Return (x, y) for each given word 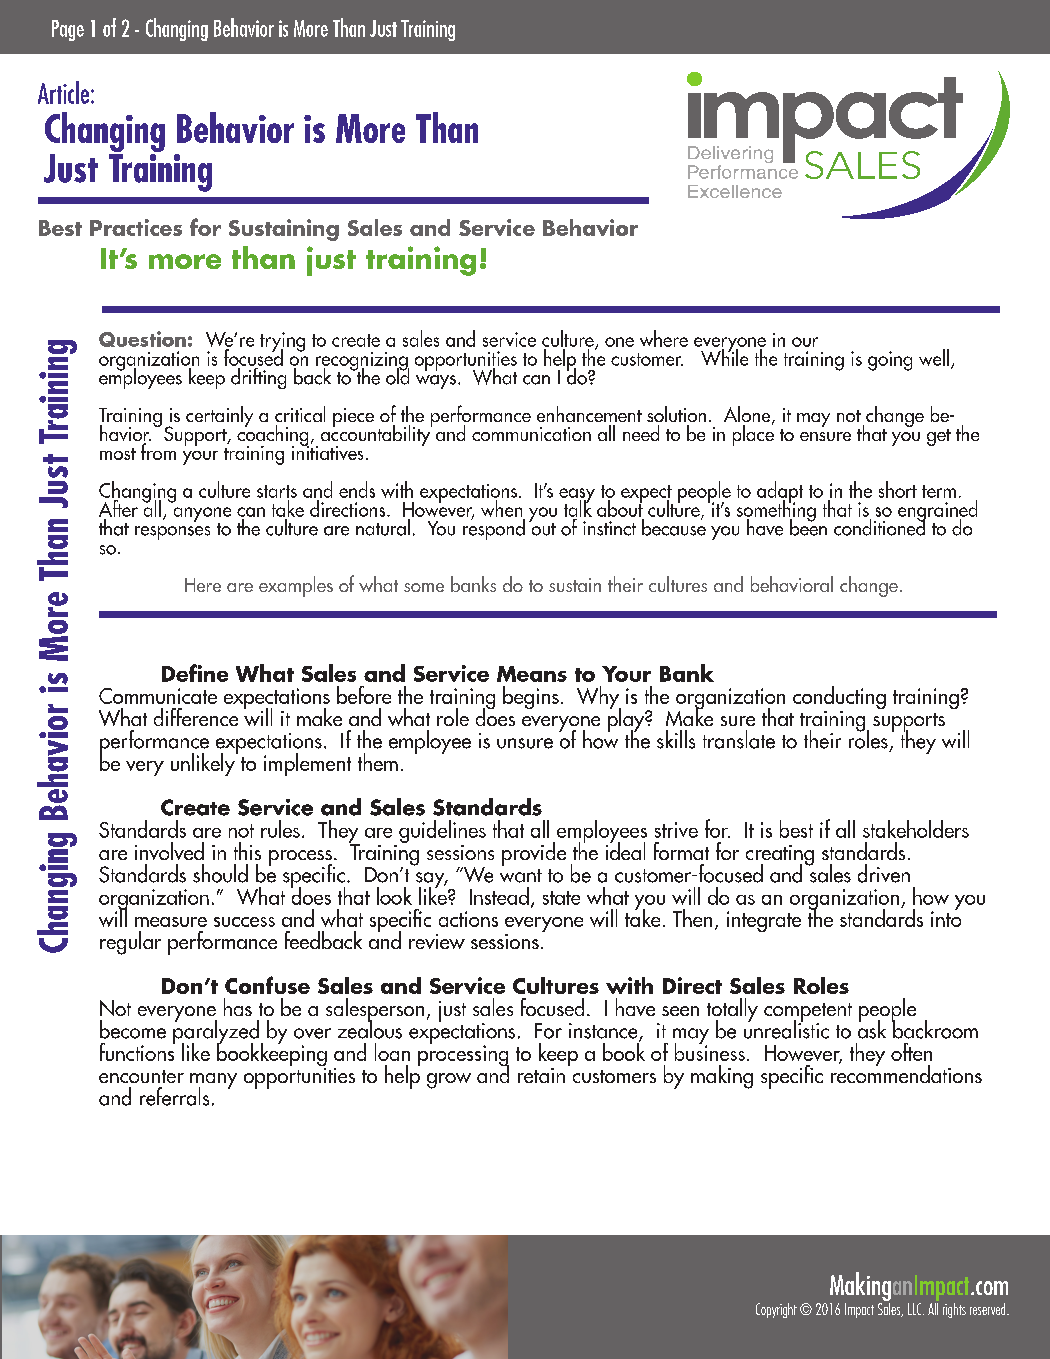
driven (884, 873)
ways (436, 382)
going (890, 361)
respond (494, 528)
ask (872, 1028)
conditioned (880, 526)
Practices (136, 227)
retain (541, 1075)
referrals (174, 1096)
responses (172, 533)
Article (65, 92)
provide (534, 854)
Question (142, 339)
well (934, 357)
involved (169, 851)
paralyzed (216, 1032)
